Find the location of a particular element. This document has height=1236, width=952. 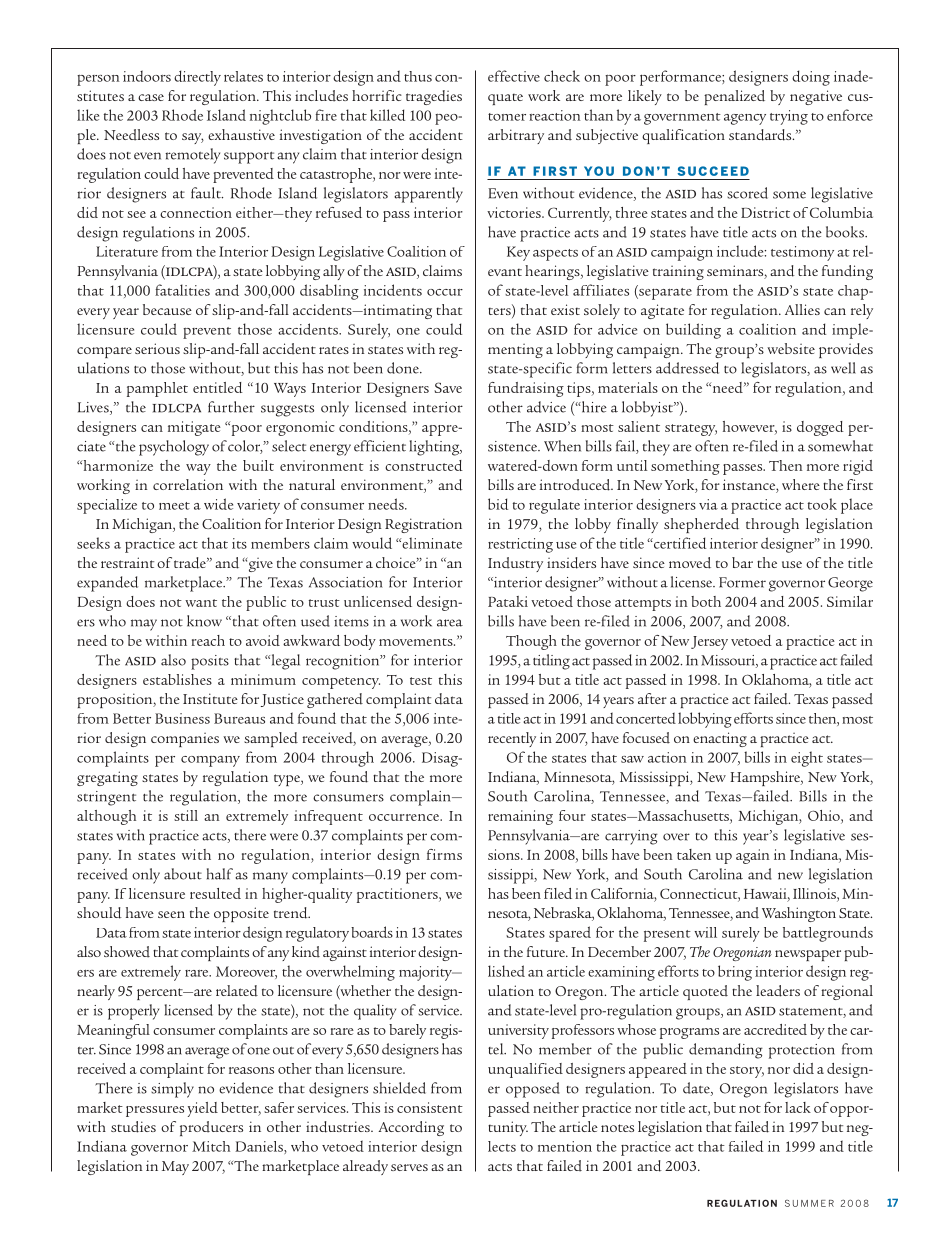

case is located at coordinates (151, 97).
